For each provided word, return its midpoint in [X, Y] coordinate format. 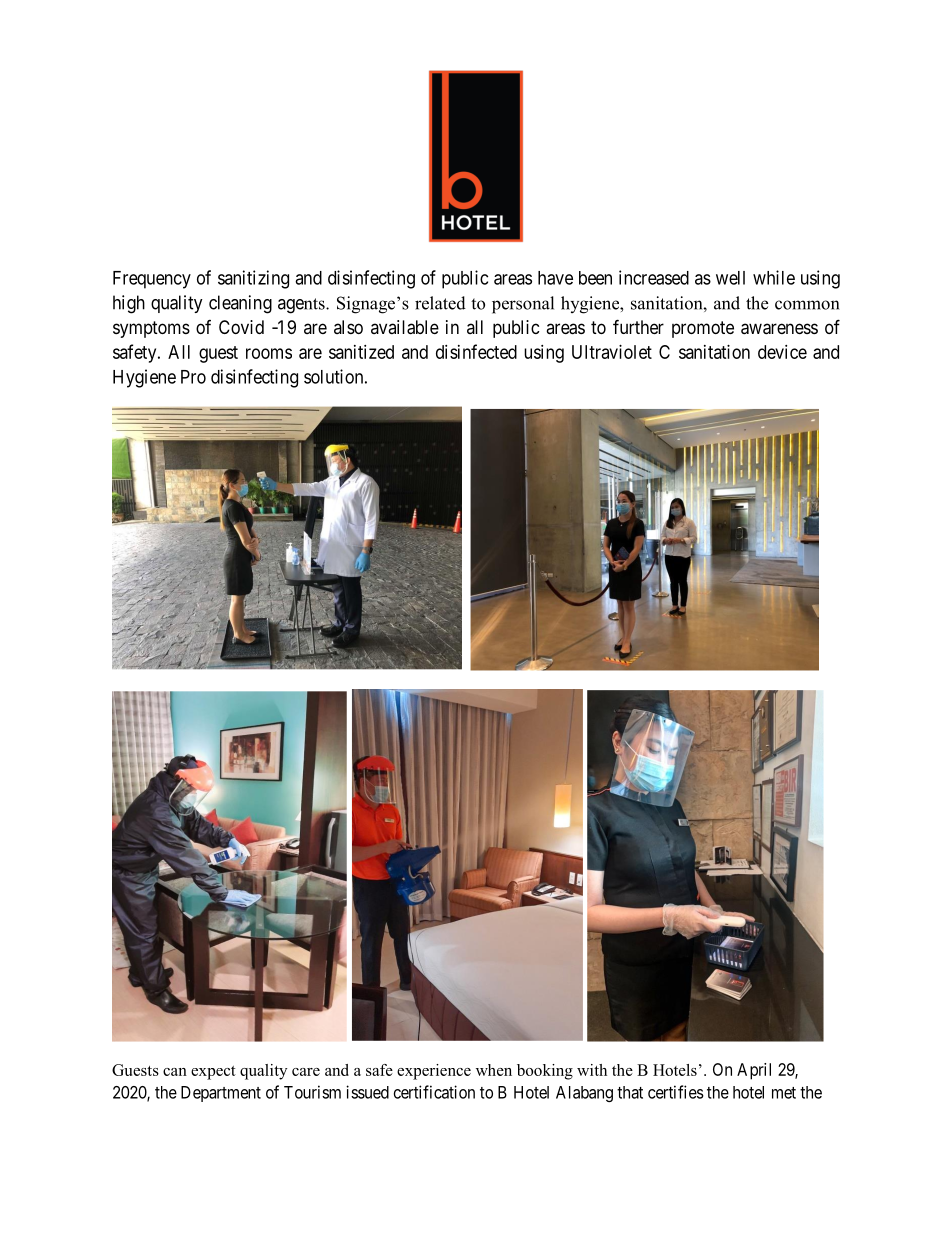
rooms [269, 353]
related [440, 303]
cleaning [240, 304]
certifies [676, 1092]
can [175, 1072]
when [494, 1070]
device [782, 352]
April [754, 1071]
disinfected [476, 351]
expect [213, 1073]
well [730, 278]
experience [434, 1072]
